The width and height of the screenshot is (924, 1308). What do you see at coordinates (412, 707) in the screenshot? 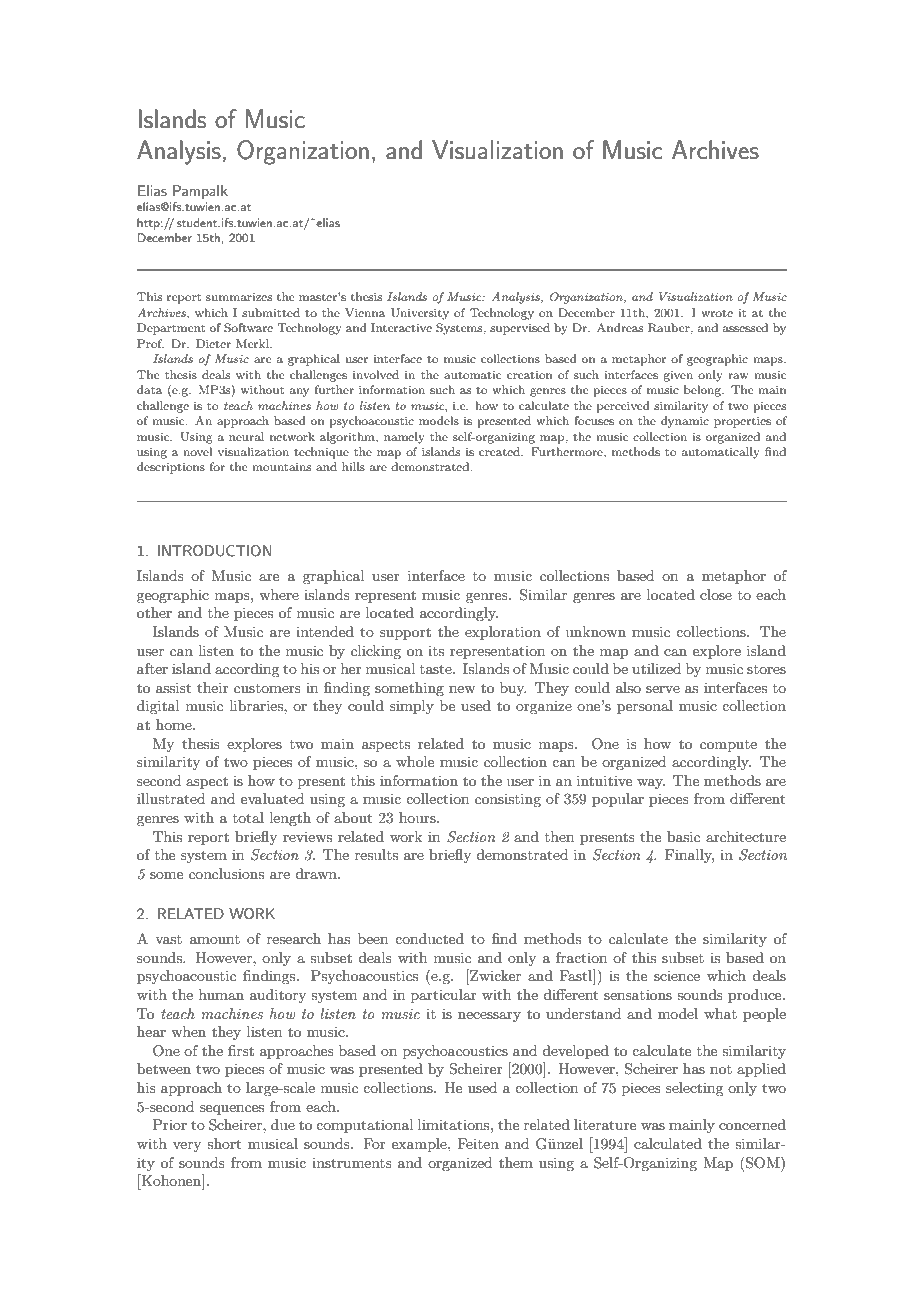
I see `simply` at bounding box center [412, 707].
